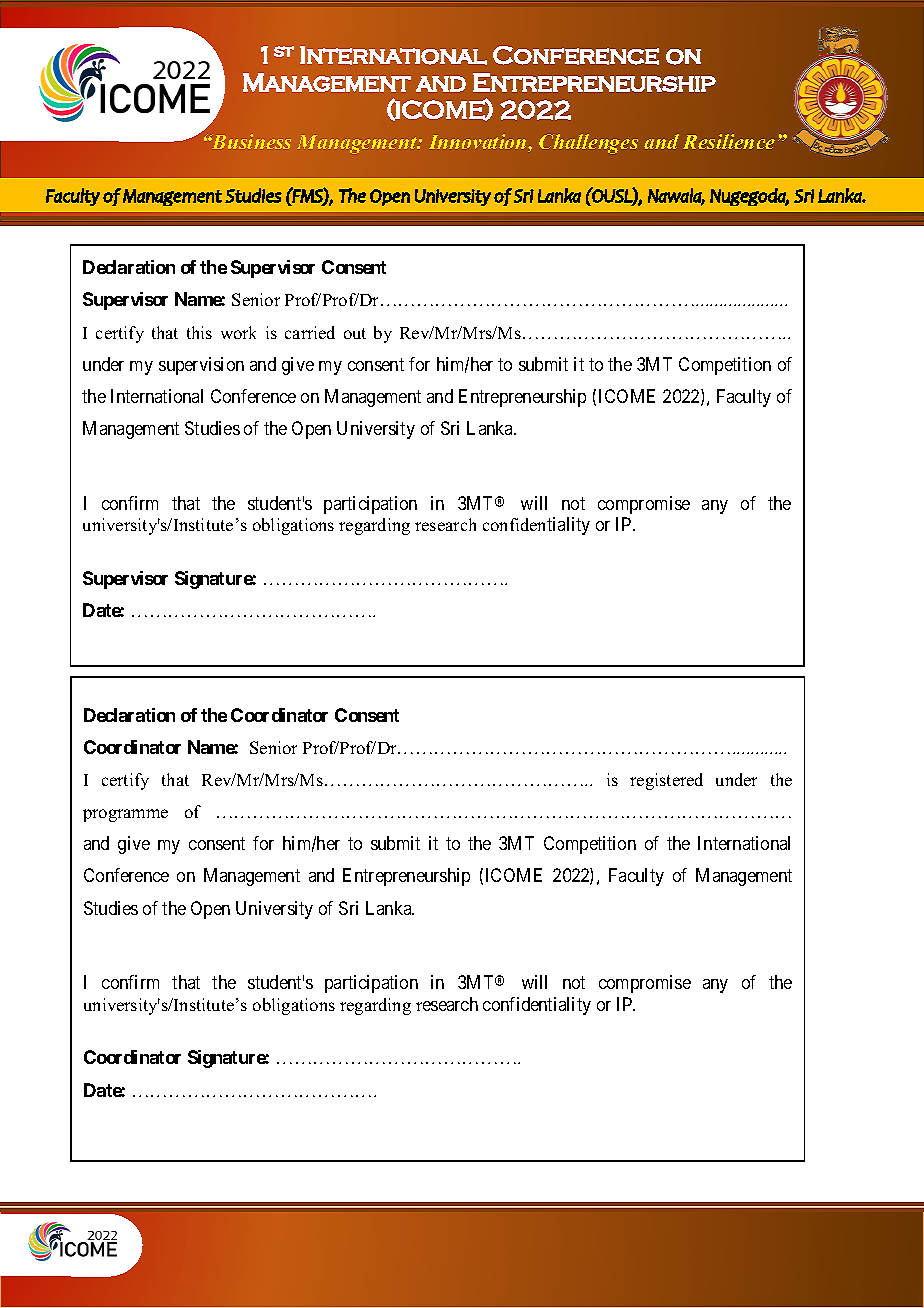 This screenshot has height=1308, width=924. What do you see at coordinates (666, 781) in the screenshot?
I see `registered` at bounding box center [666, 781].
